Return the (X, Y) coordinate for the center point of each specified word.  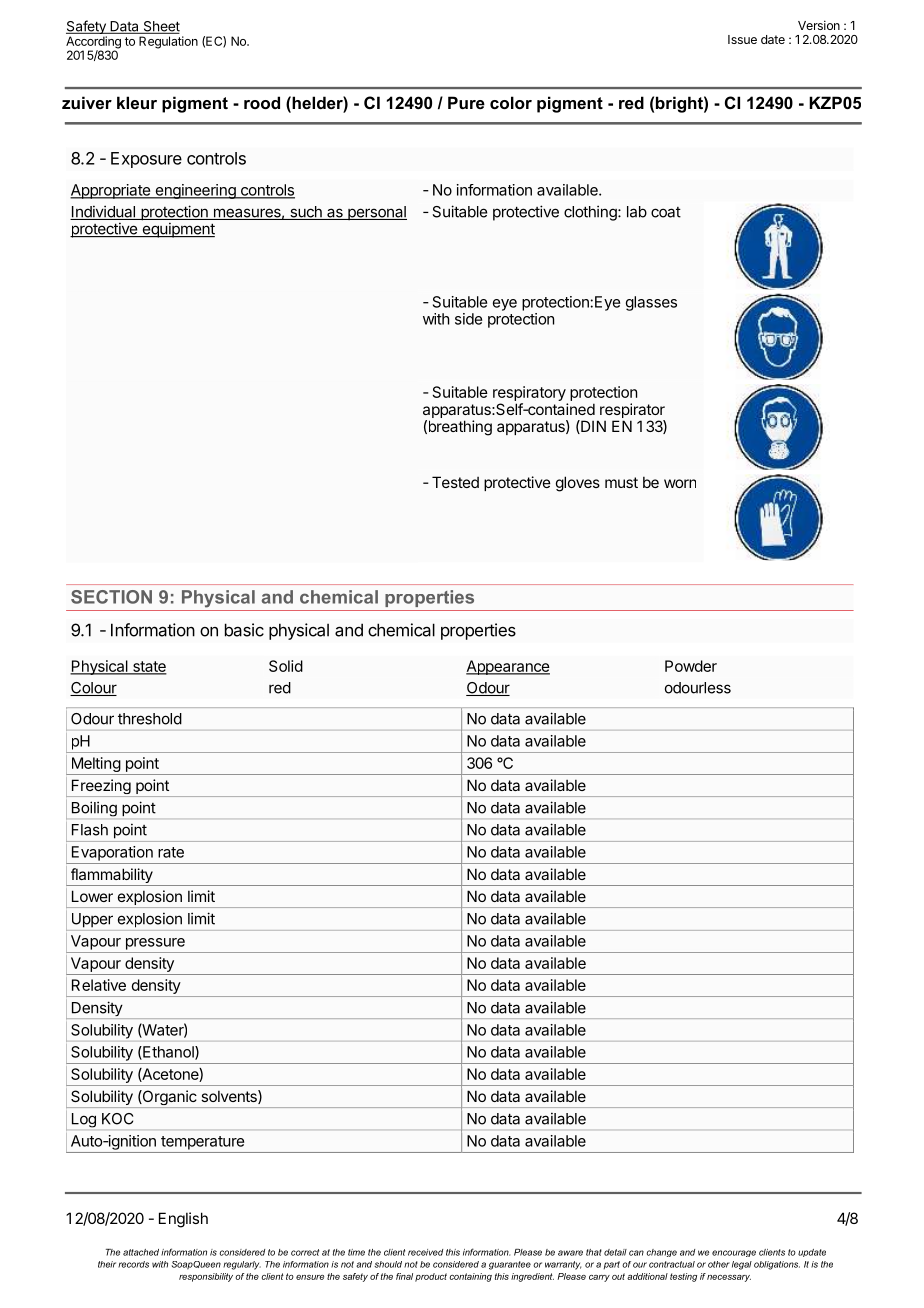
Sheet (160, 27)
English (183, 1220)
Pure (466, 102)
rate (171, 852)
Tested (455, 482)
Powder (691, 666)
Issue (742, 39)
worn (680, 483)
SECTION (111, 597)
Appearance (508, 667)
